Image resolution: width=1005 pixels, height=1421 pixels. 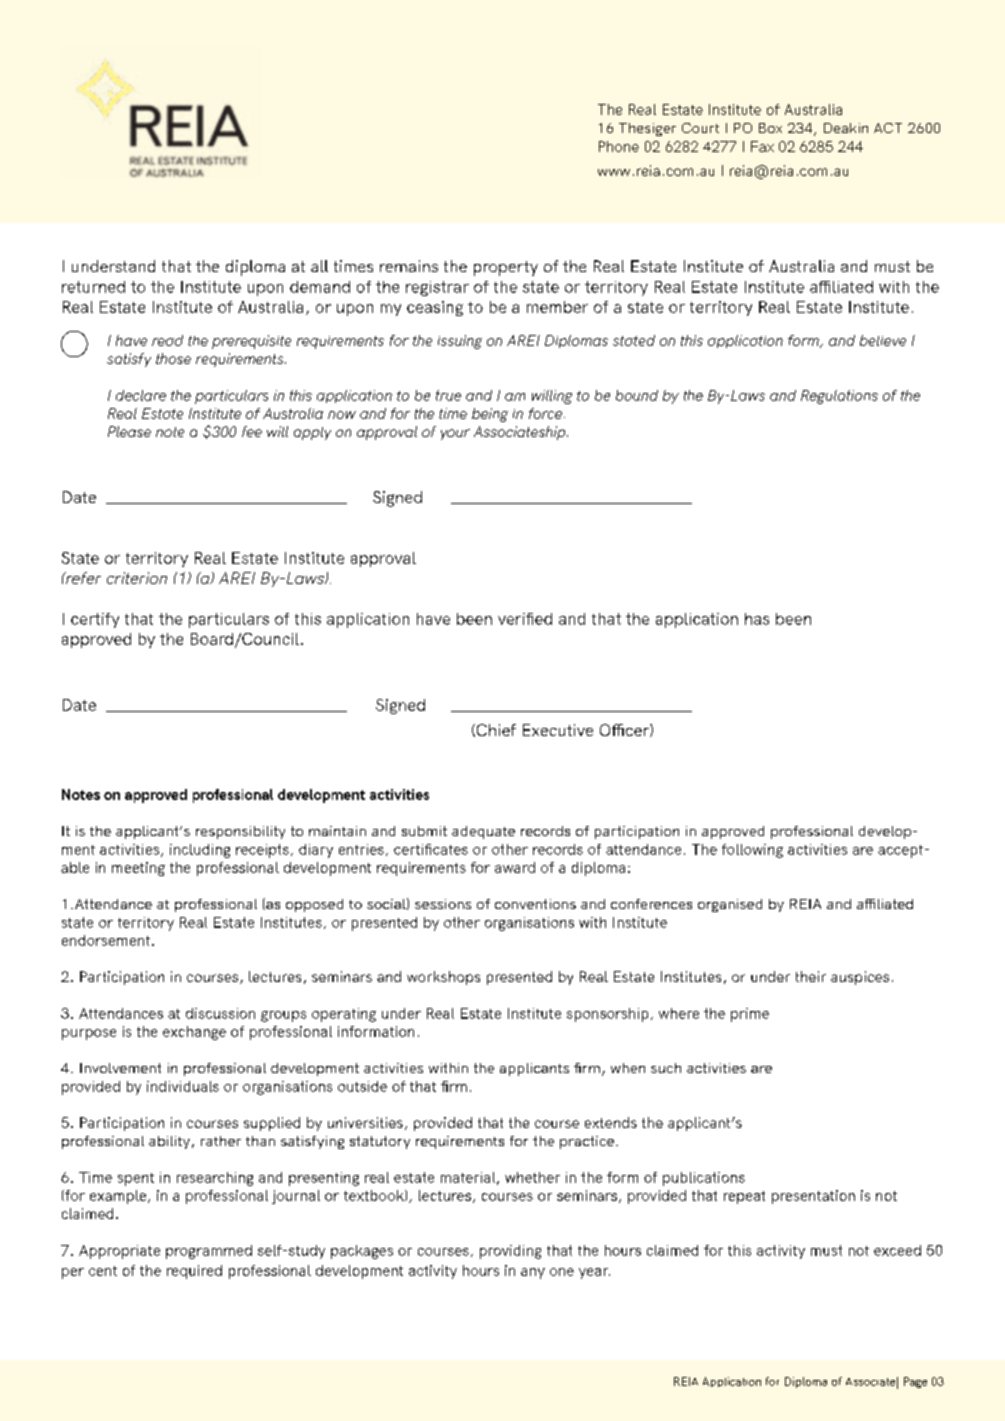 What do you see at coordinates (752, 851) in the screenshot?
I see `following` at bounding box center [752, 851].
